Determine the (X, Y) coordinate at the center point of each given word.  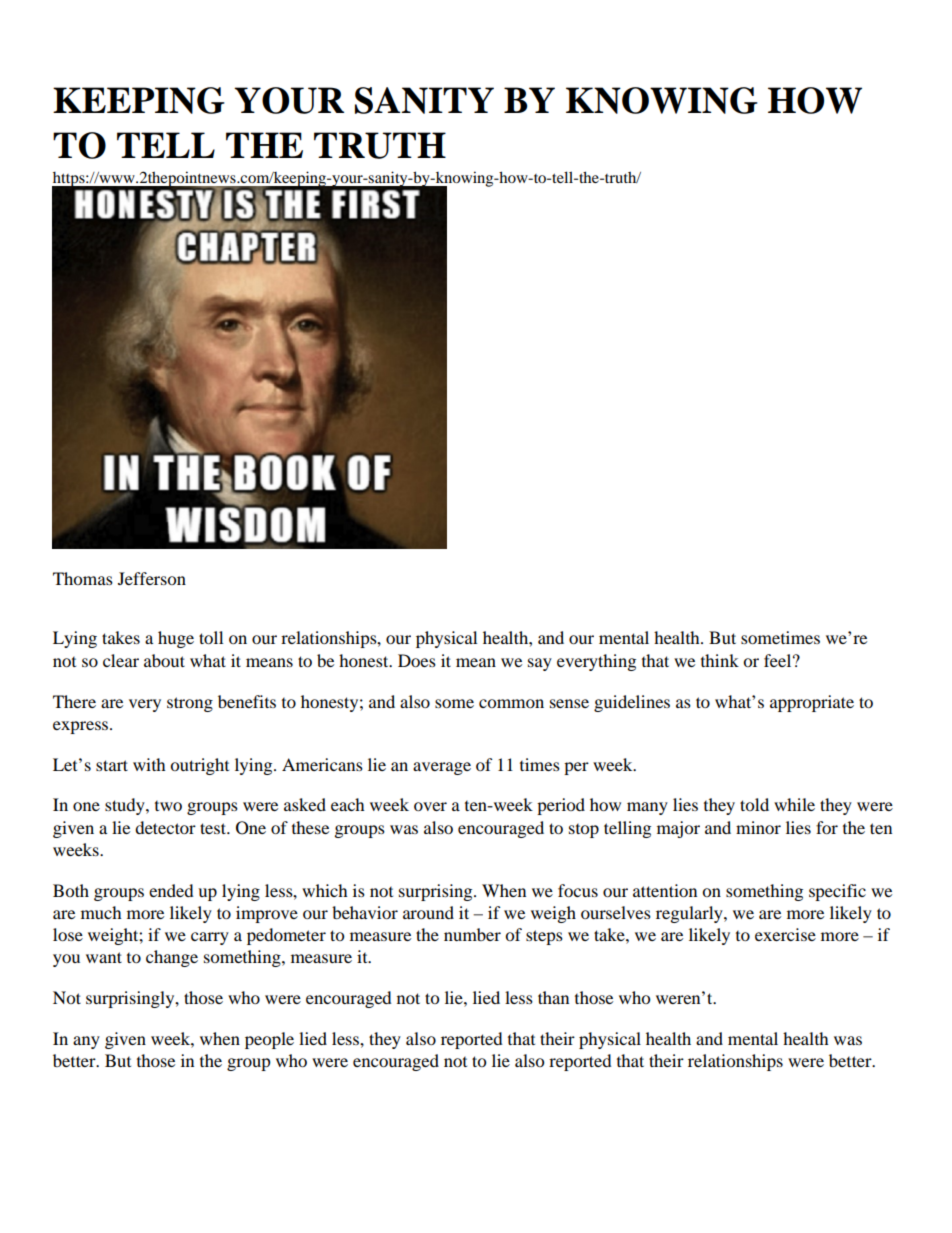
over (430, 806)
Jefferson (152, 578)
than (553, 997)
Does (417, 660)
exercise (785, 934)
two (168, 806)
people (269, 1040)
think (720, 660)
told (754, 804)
